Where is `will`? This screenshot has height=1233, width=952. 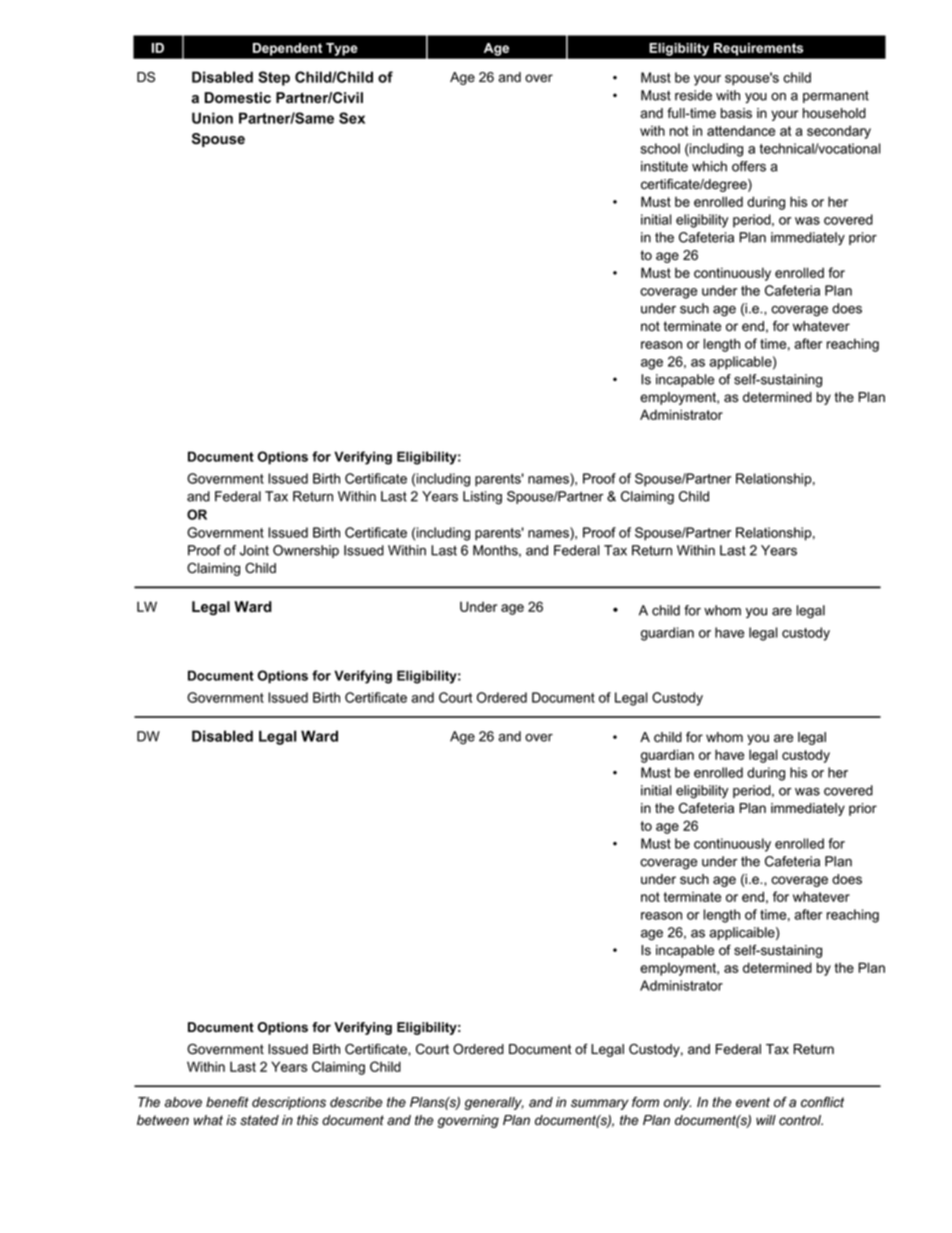
will is located at coordinates (766, 1120).
